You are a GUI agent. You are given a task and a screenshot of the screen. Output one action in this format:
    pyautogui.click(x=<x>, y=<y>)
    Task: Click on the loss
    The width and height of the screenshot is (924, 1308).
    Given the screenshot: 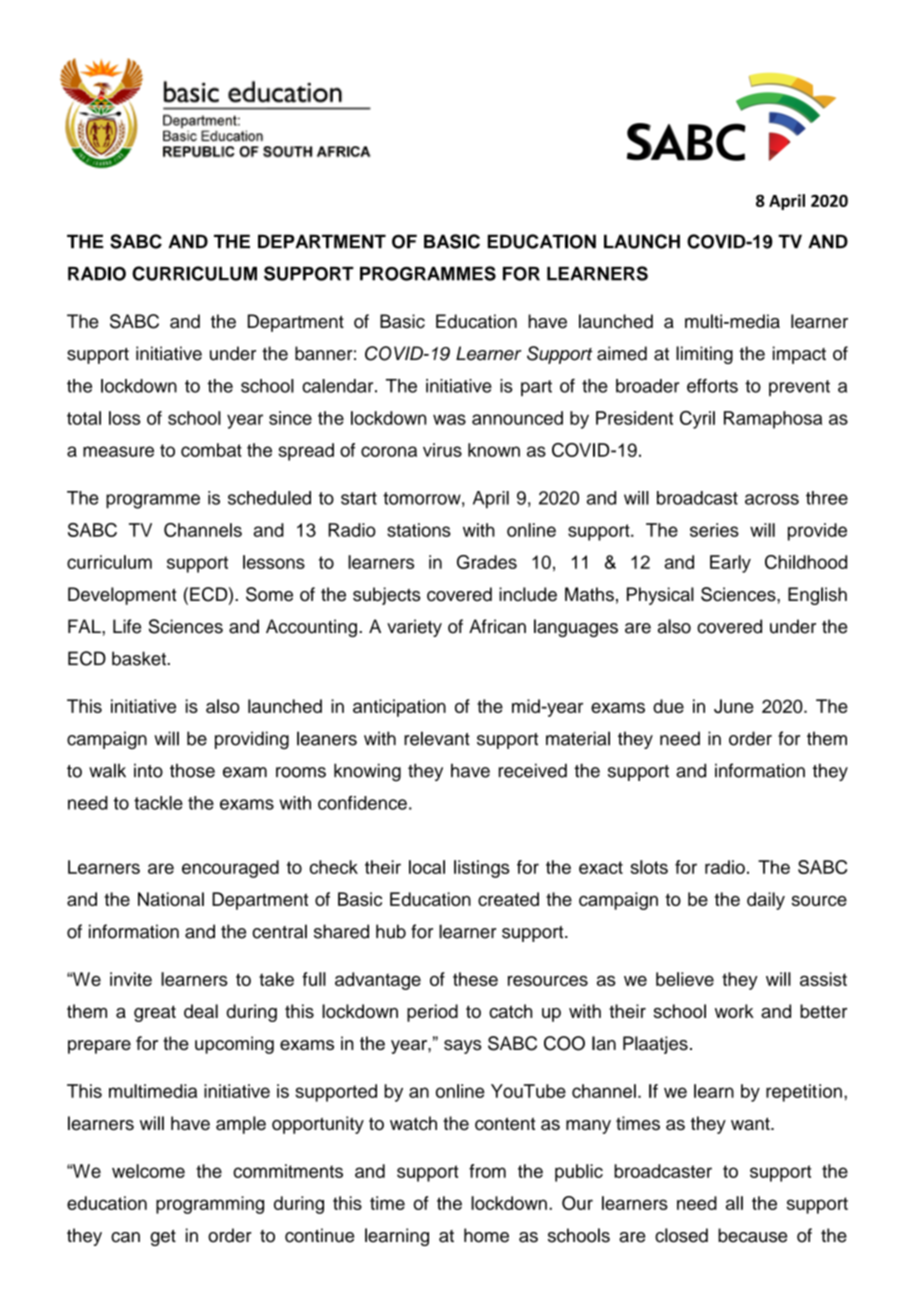 What is the action you would take?
    pyautogui.click(x=125, y=418)
